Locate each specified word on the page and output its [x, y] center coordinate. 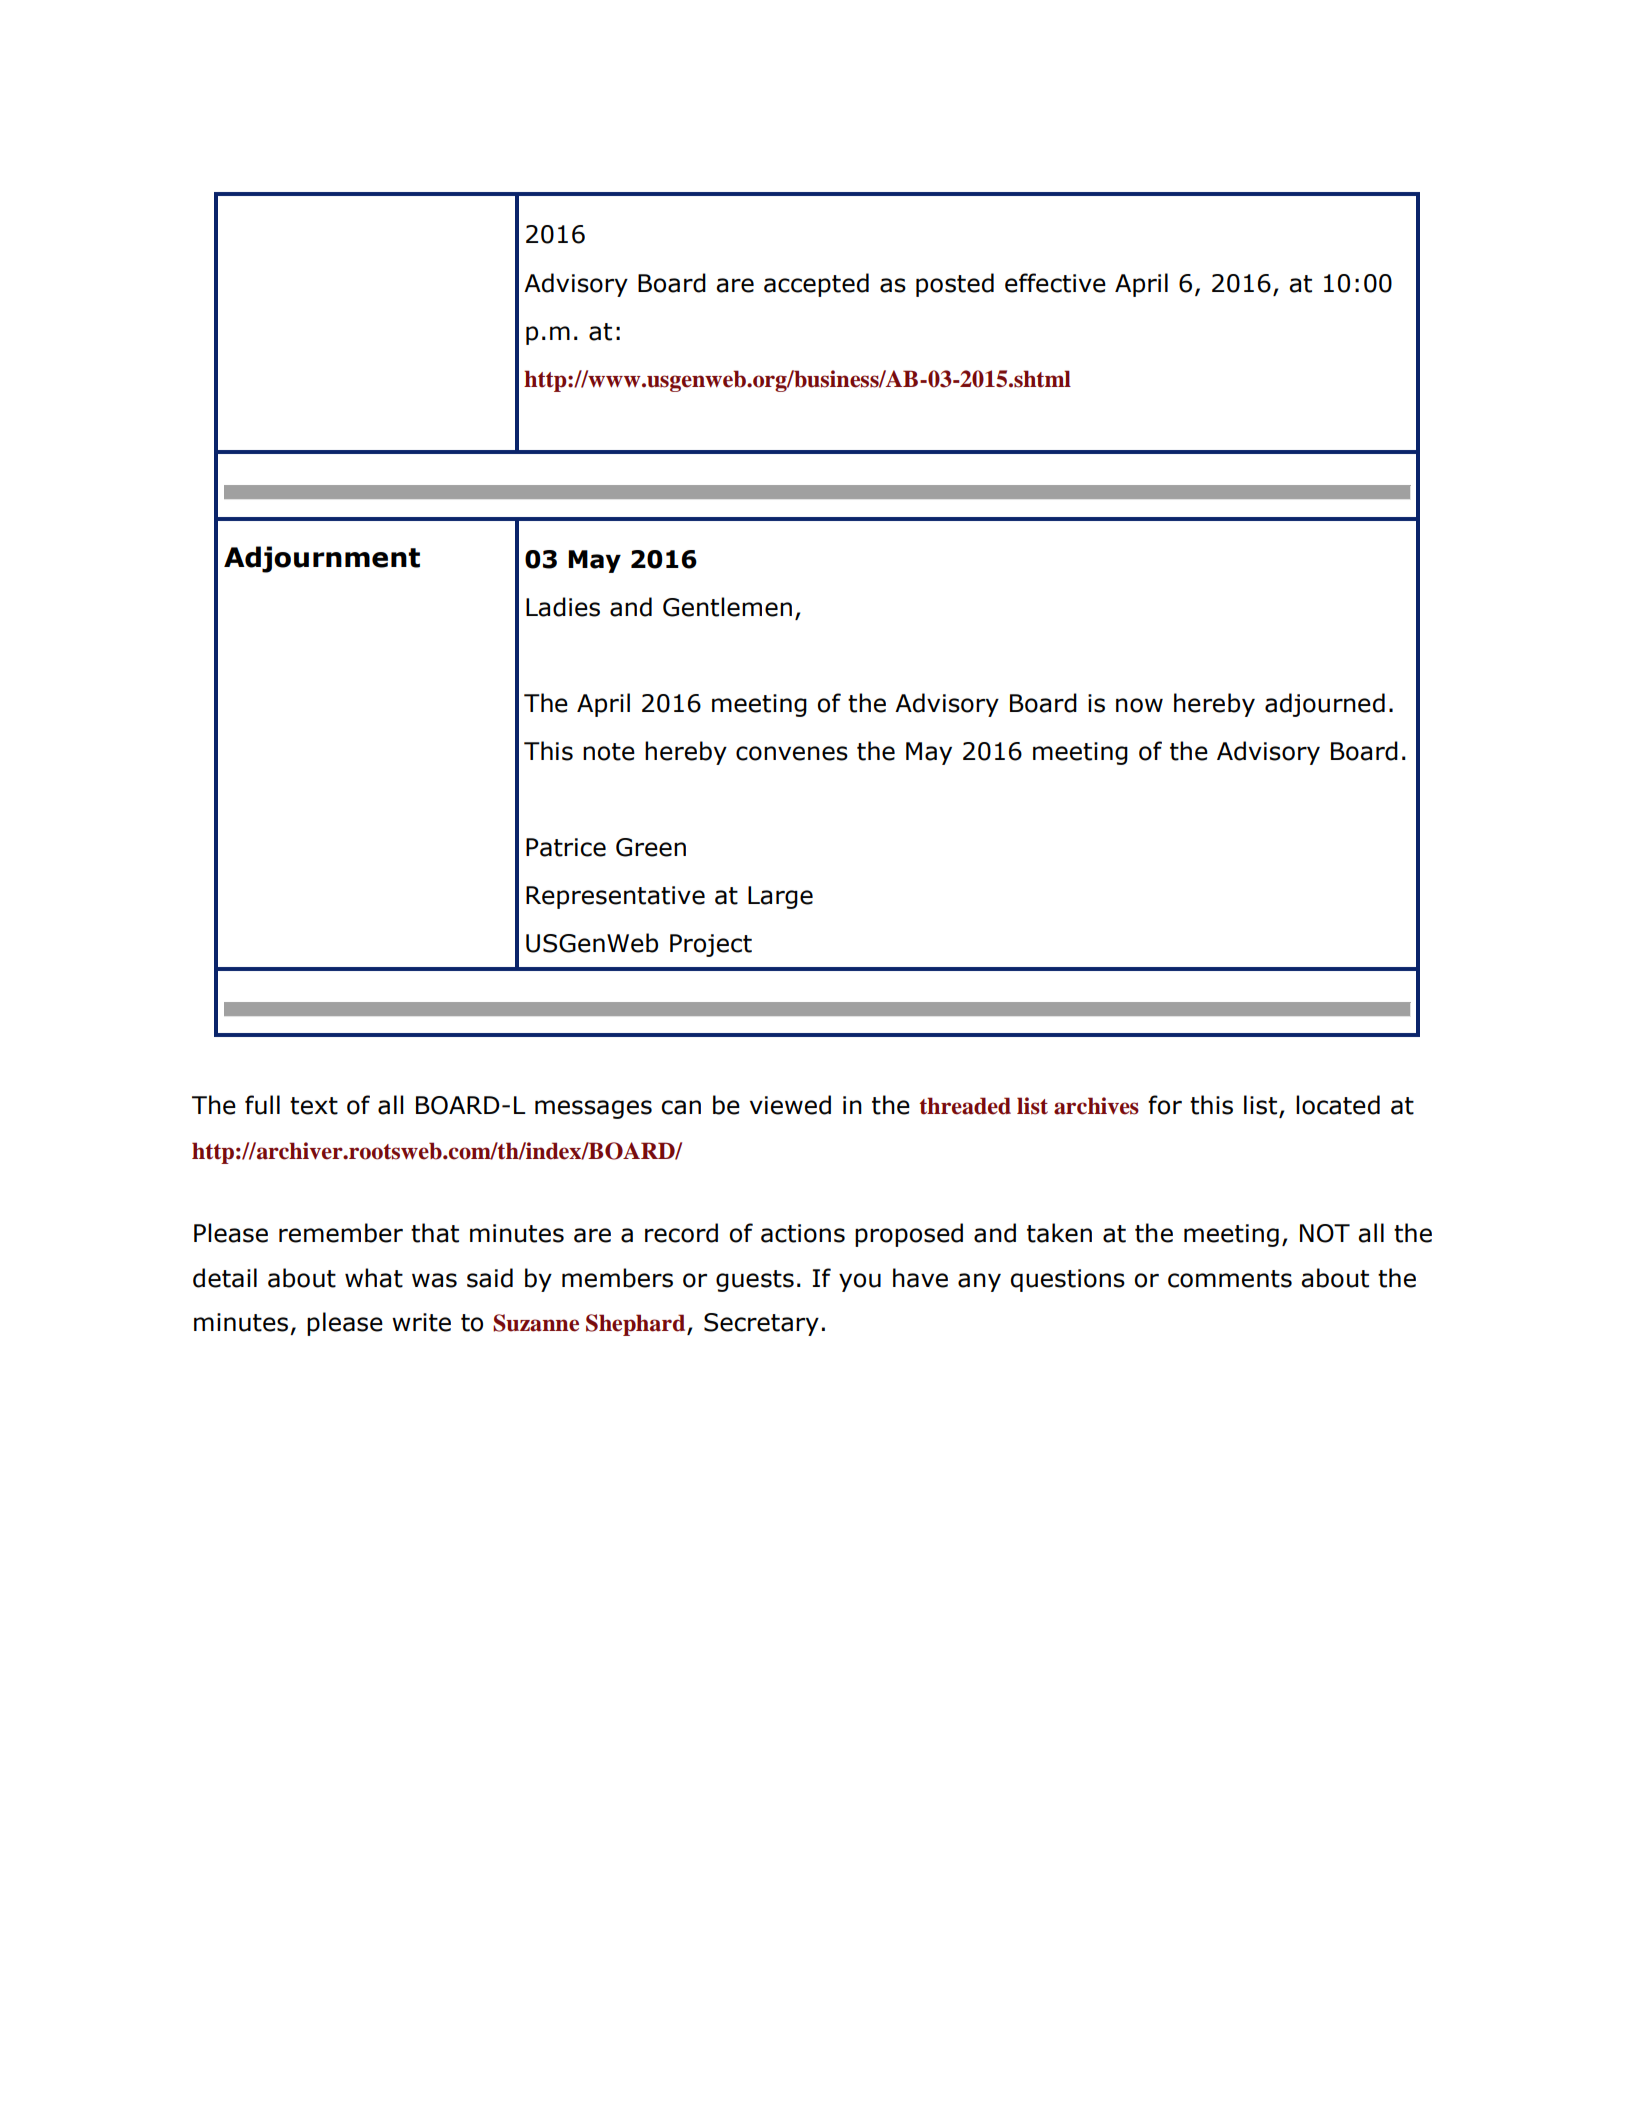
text [314, 1106]
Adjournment [322, 559]
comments [1230, 1279]
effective [1055, 283]
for [1165, 1105]
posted [955, 285]
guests [755, 1281]
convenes [792, 753]
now [1139, 705]
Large [780, 897]
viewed [790, 1105]
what [374, 1278]
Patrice [566, 847]
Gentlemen [727, 607]
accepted [816, 285]
